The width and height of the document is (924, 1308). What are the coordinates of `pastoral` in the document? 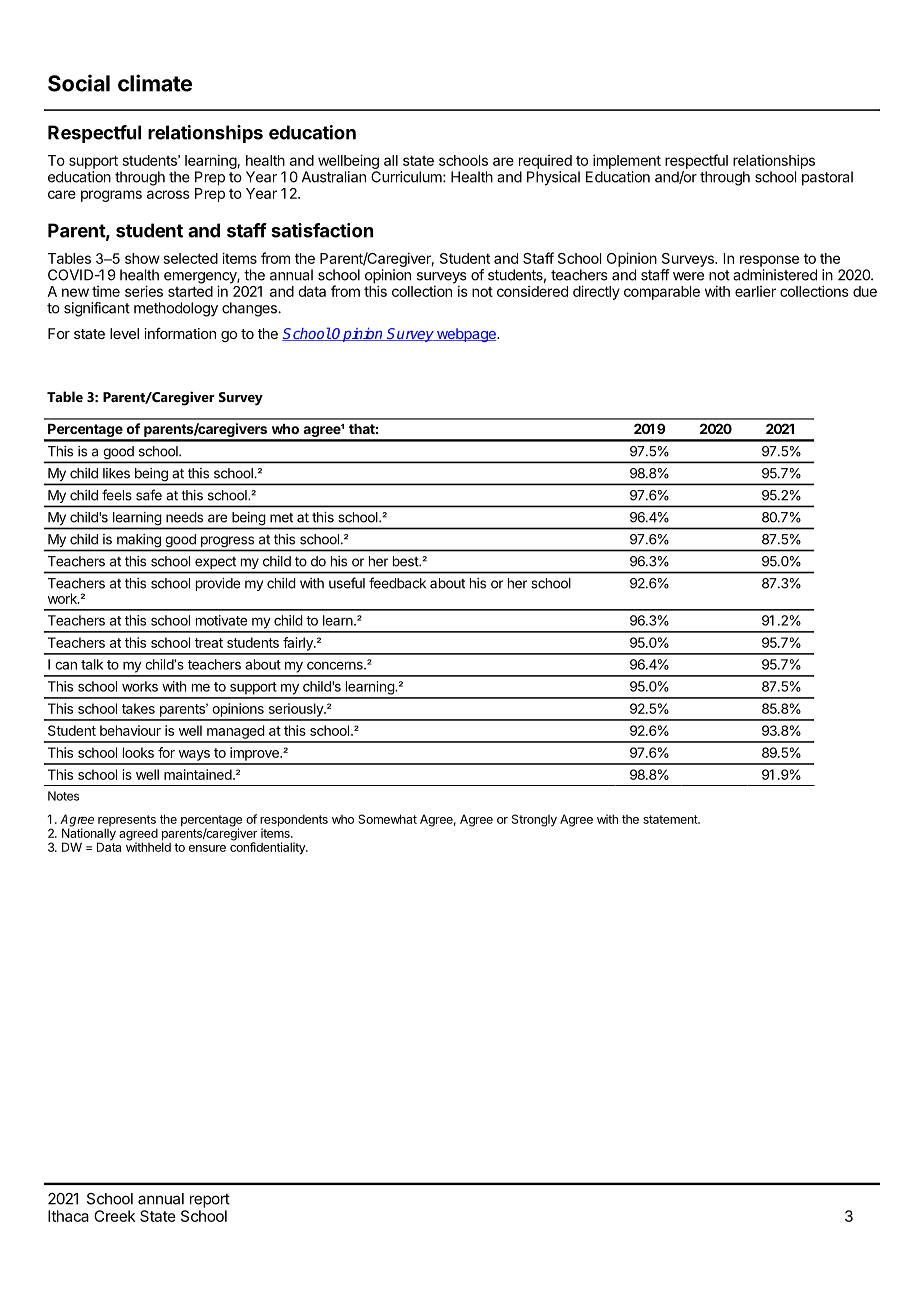 It's located at (827, 178).
